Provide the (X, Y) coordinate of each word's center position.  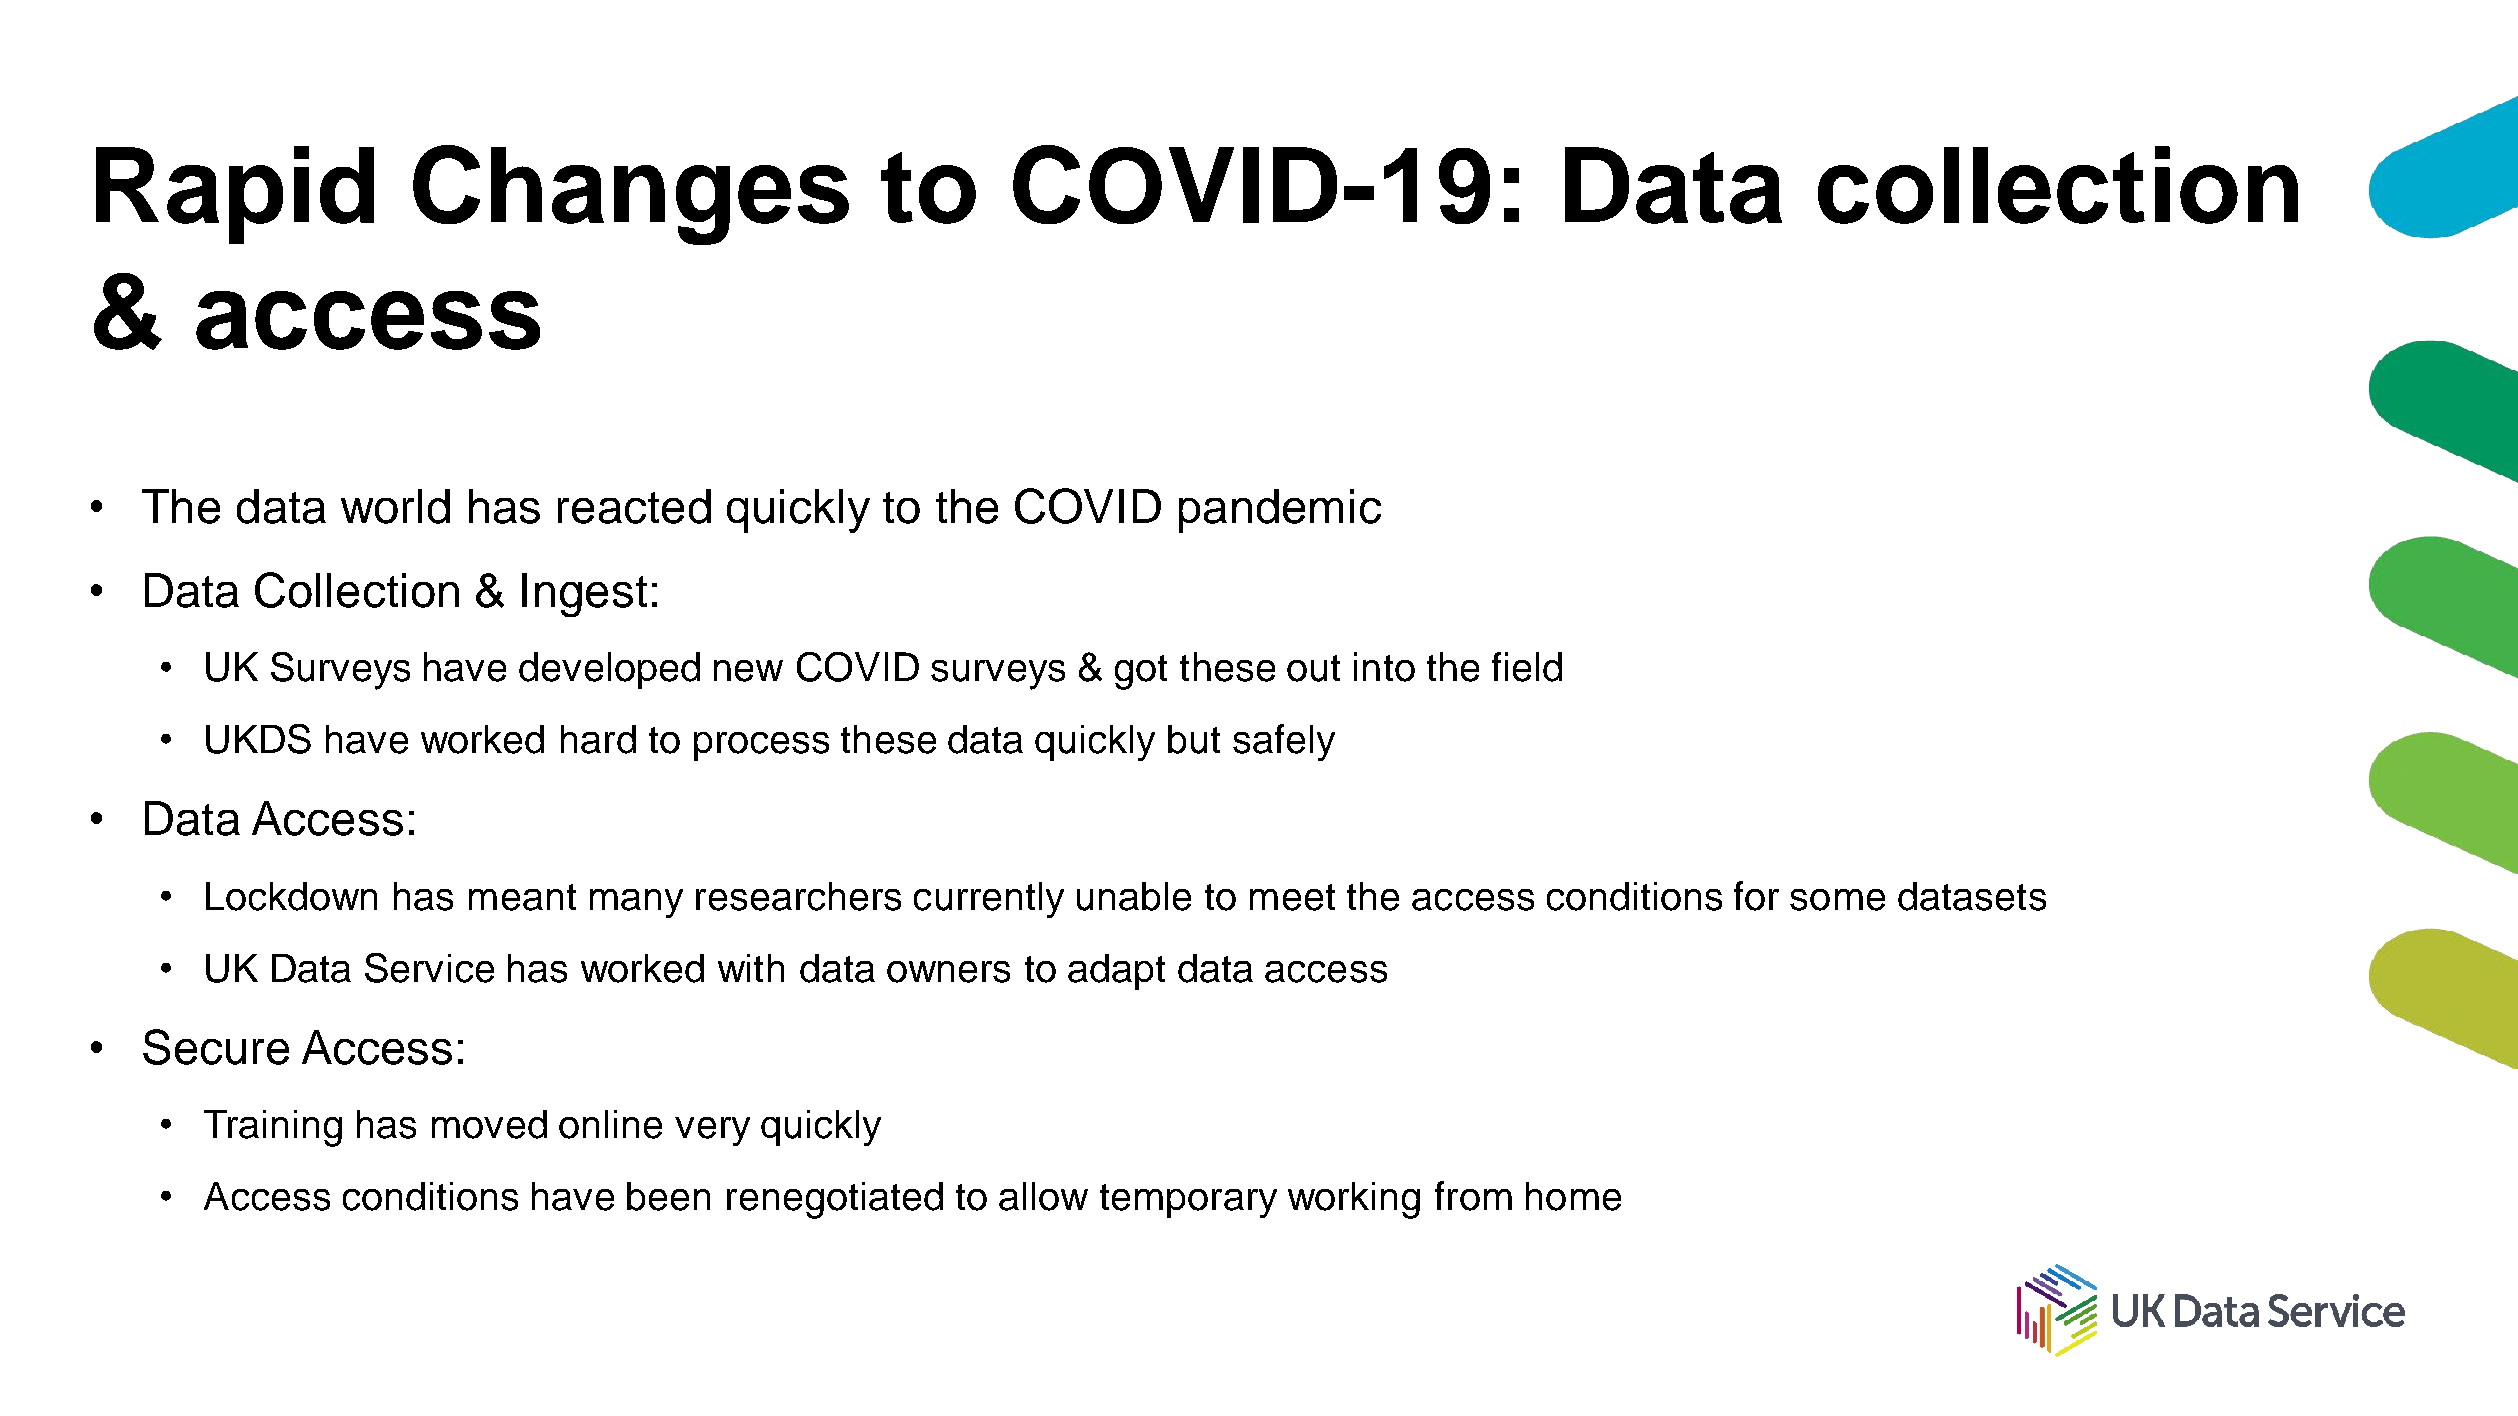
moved (489, 1124)
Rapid (235, 195)
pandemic (1280, 511)
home (1573, 1196)
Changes (631, 195)
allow (1043, 1196)
